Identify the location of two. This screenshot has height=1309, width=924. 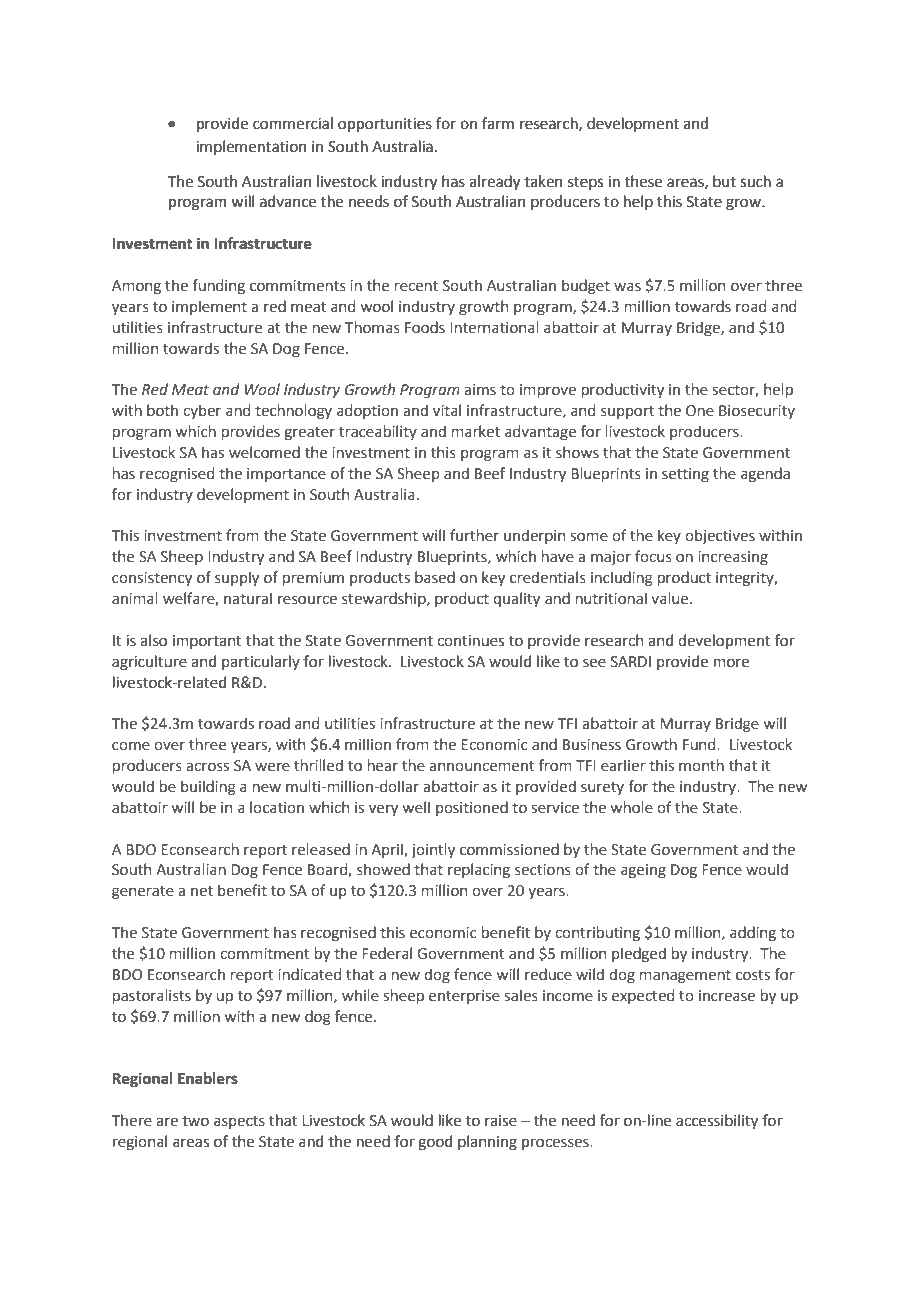
(195, 1121).
